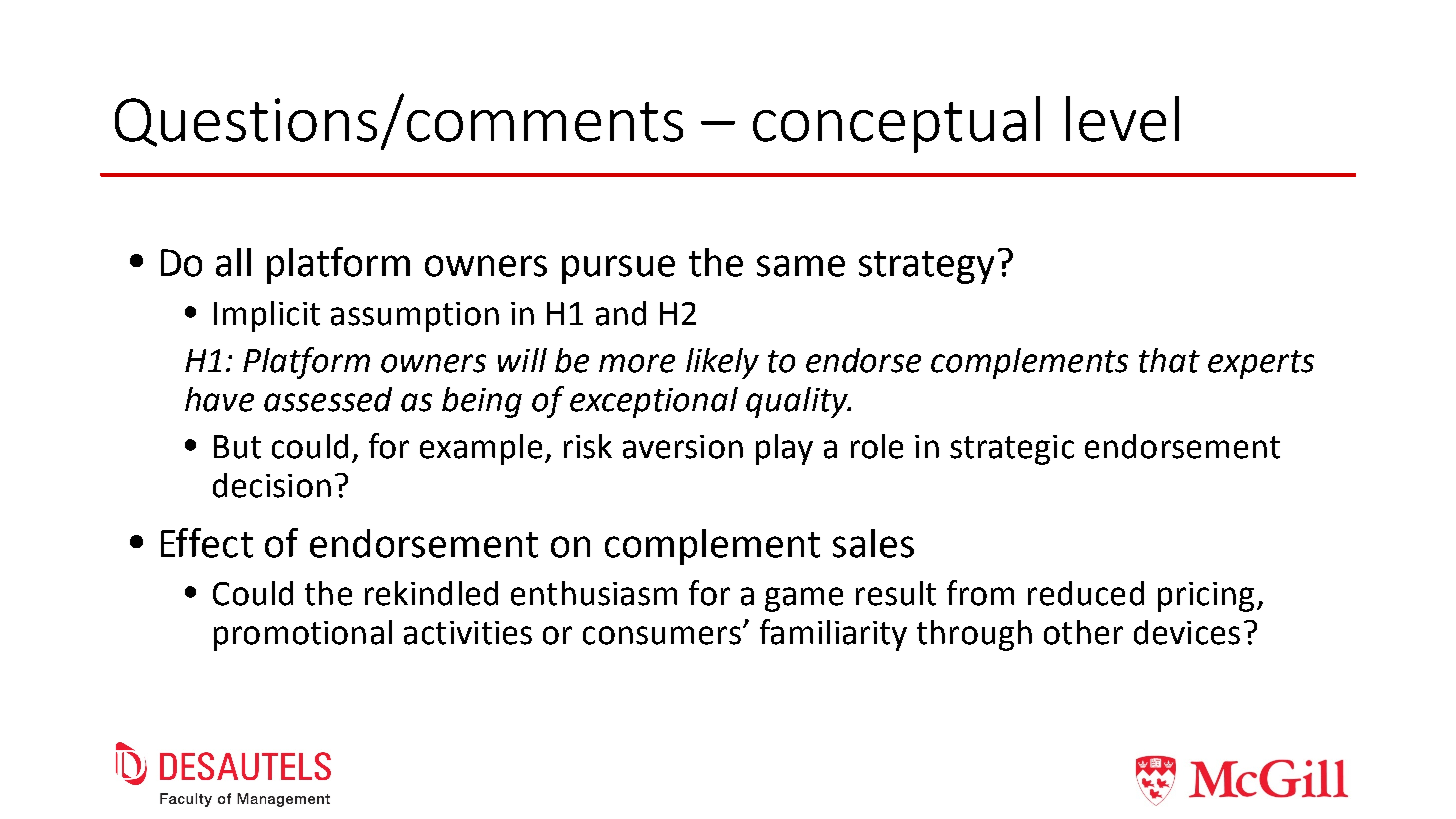 This document has height=819, width=1456. What do you see at coordinates (896, 124) in the document?
I see `conceptual` at bounding box center [896, 124].
